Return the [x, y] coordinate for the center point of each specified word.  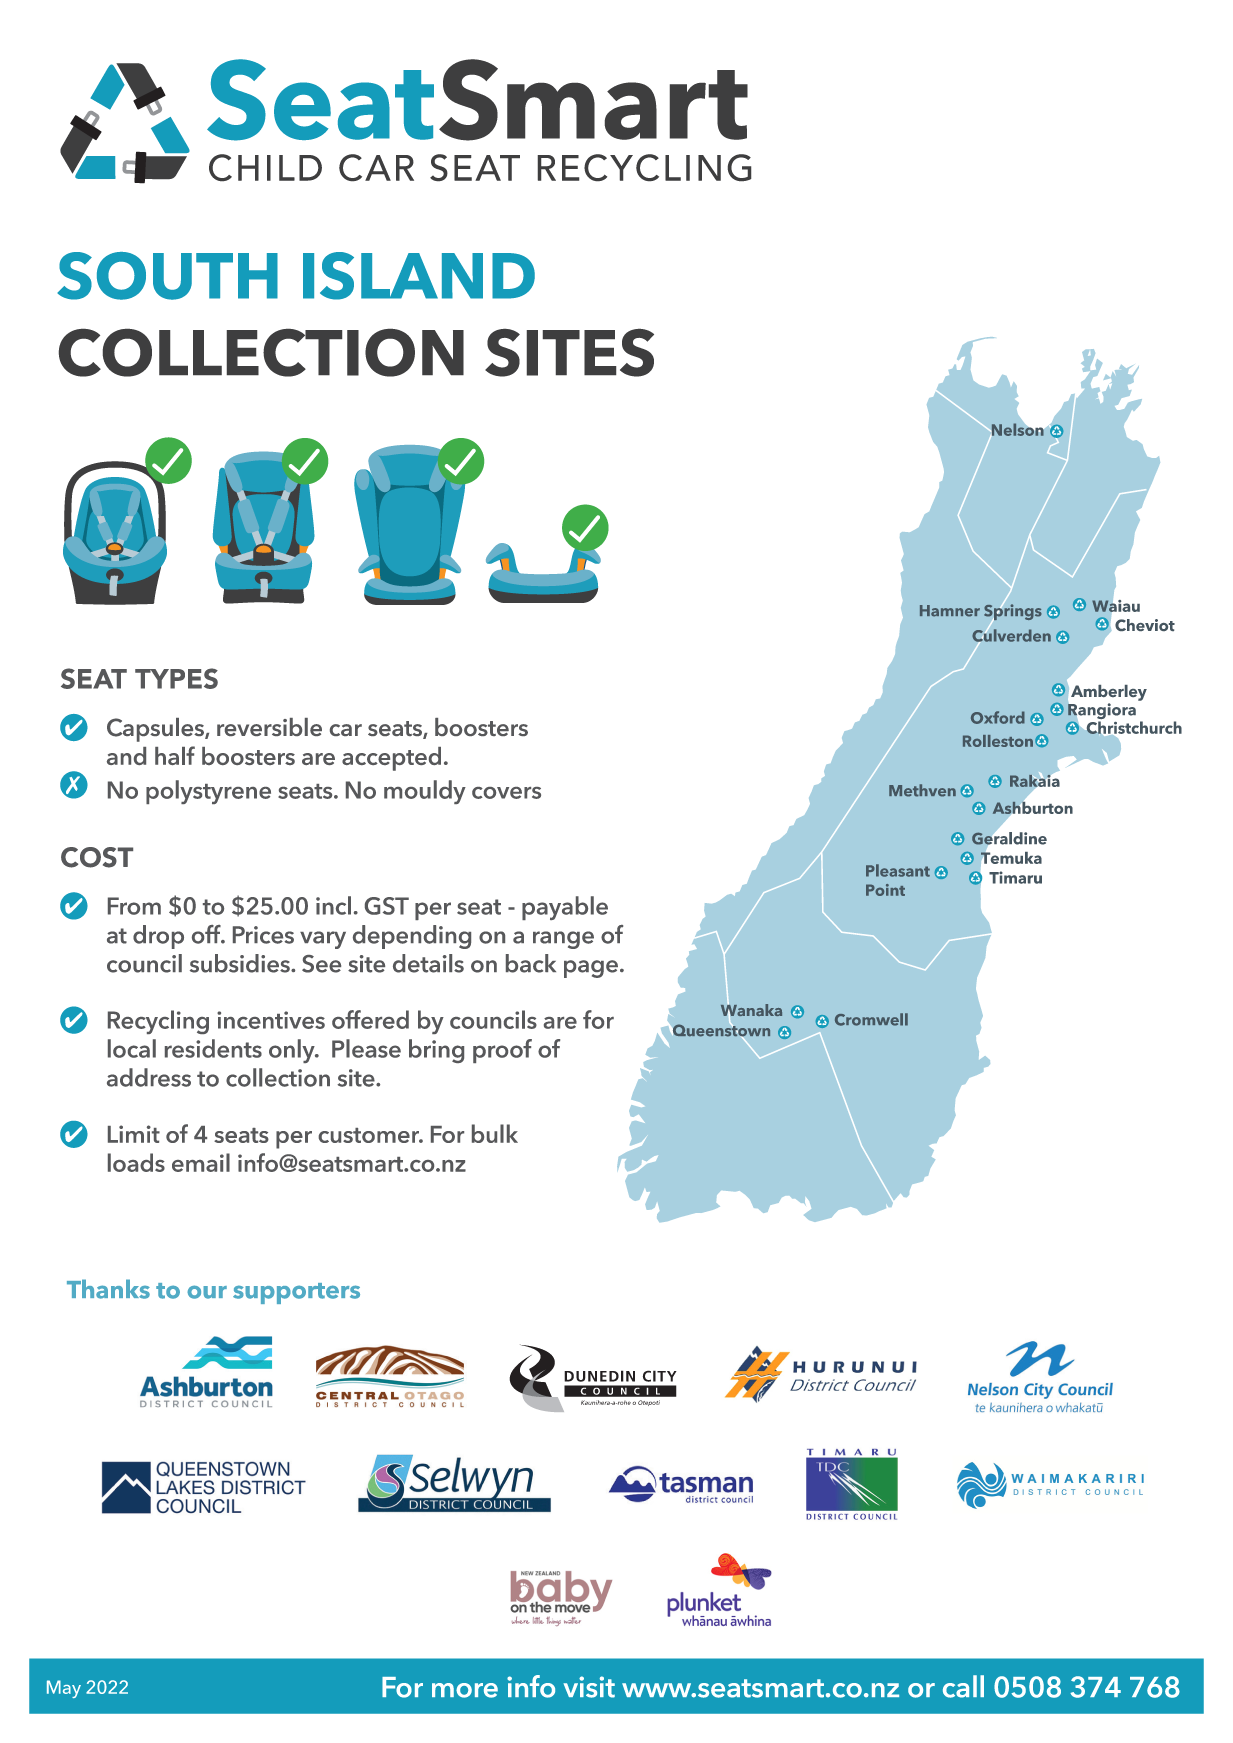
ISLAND [419, 276]
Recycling [158, 1022]
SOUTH [167, 276]
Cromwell [871, 1019]
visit [589, 1687]
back [531, 963]
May [64, 1689]
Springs [1013, 612]
